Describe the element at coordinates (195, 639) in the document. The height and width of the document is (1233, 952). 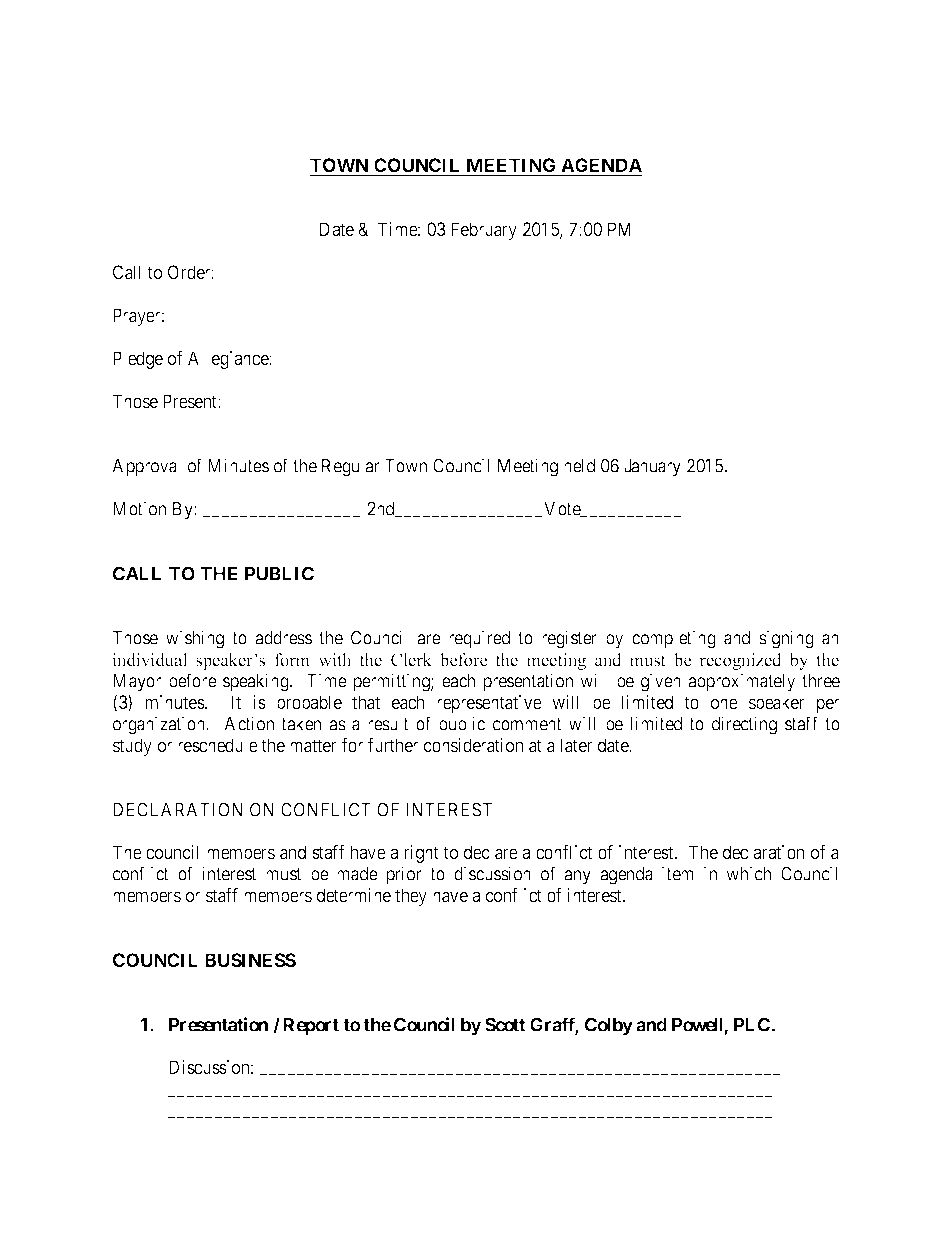
I see `wishing` at that location.
